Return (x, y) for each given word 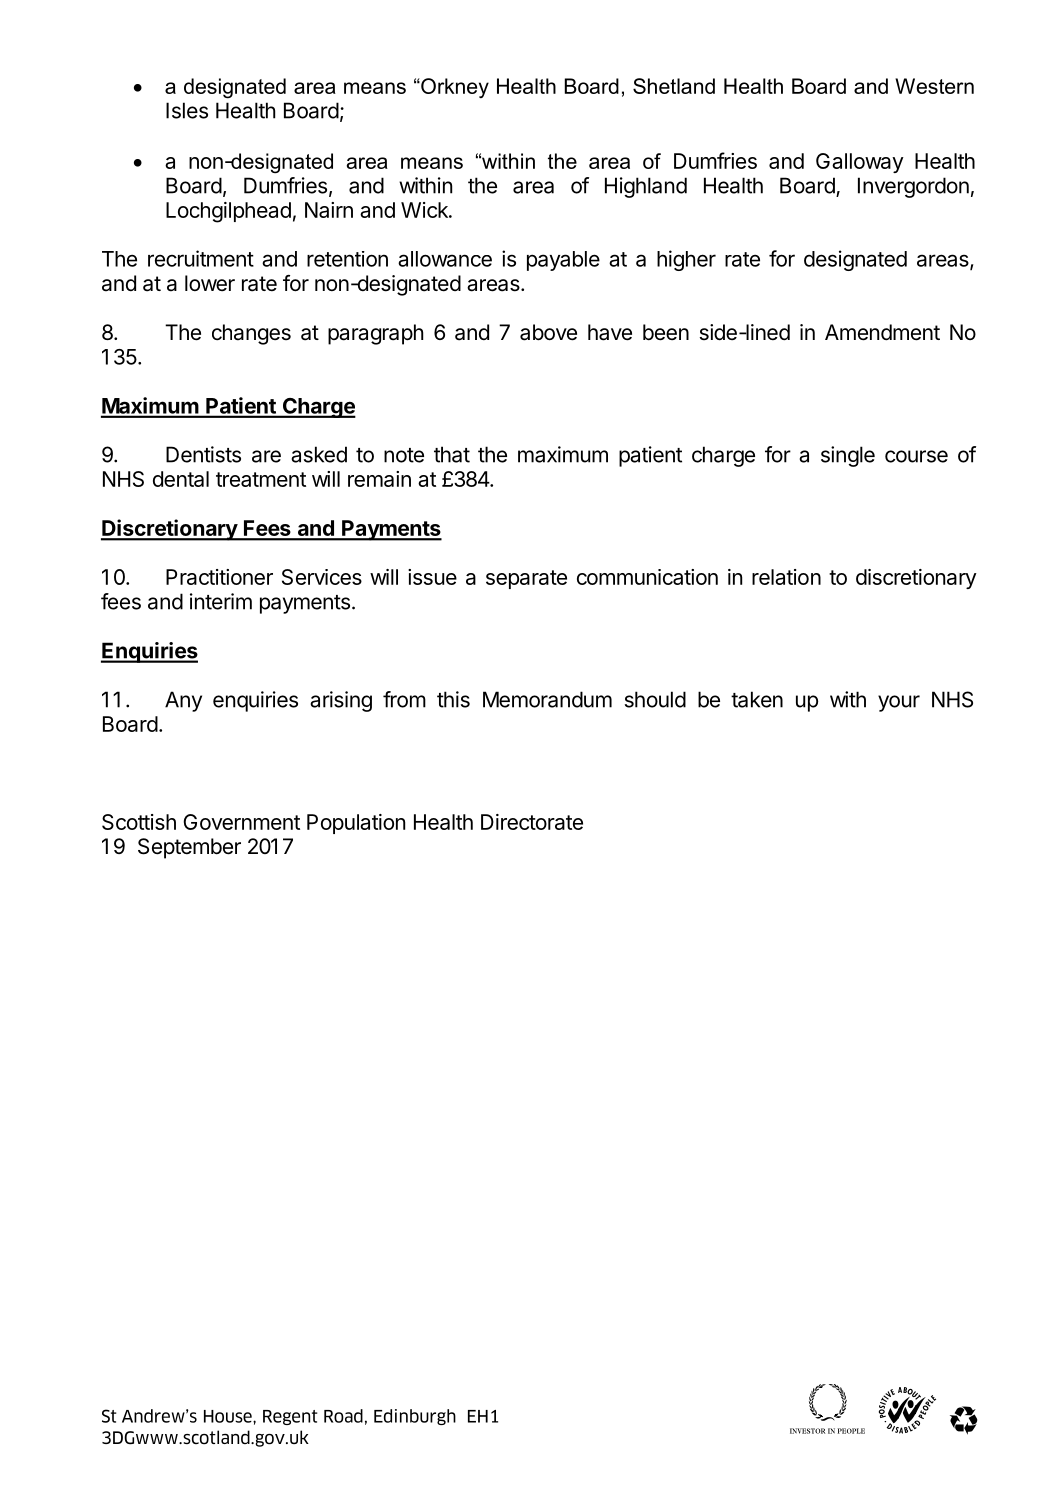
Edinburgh (415, 1417)
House (229, 1416)
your (899, 703)
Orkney (454, 88)
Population (356, 824)
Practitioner (219, 577)
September (189, 848)
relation (786, 577)
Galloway (860, 163)
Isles (187, 110)
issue (432, 577)
